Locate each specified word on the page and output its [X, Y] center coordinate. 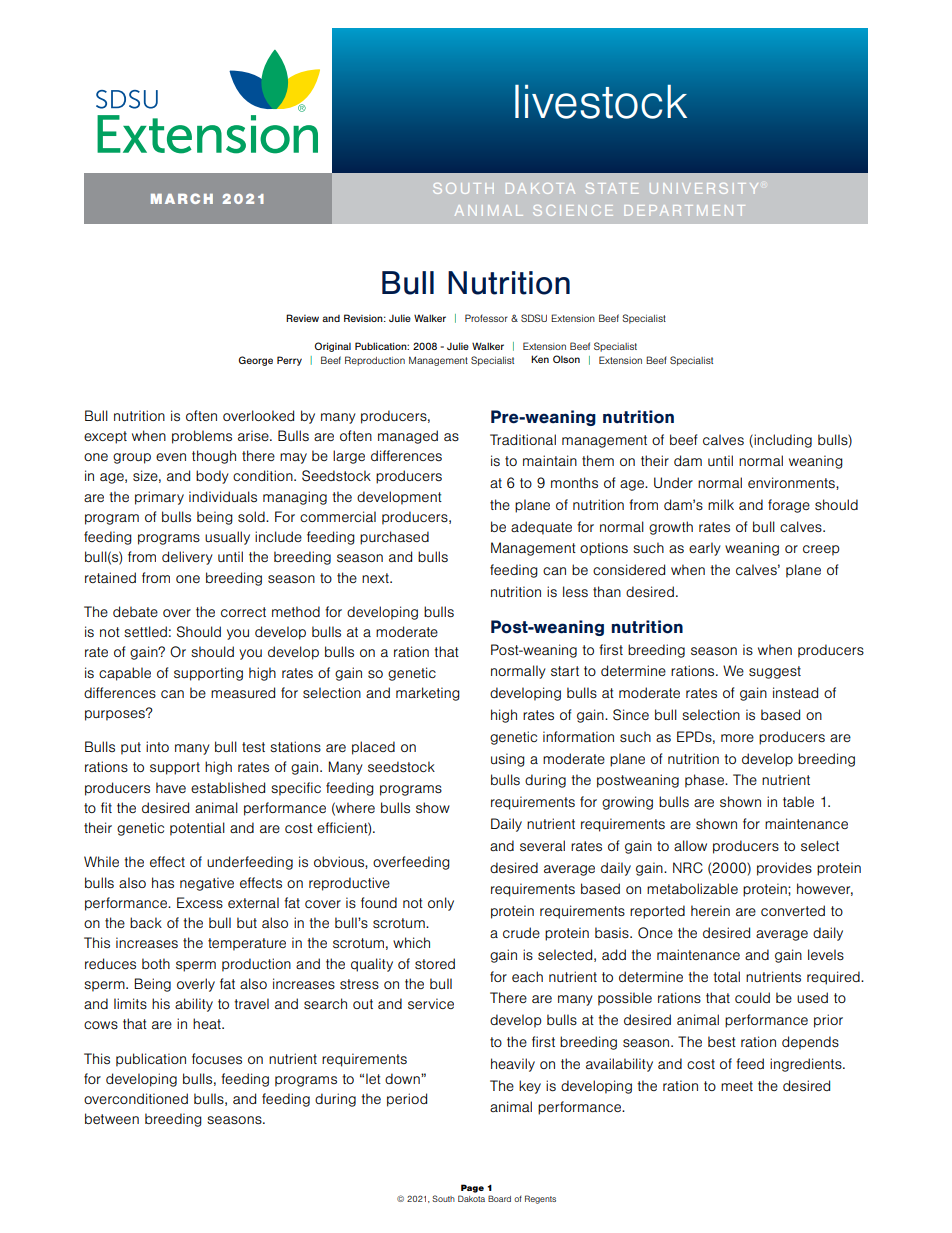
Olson [566, 359]
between [112, 1118]
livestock [601, 101]
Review [302, 318]
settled [145, 632]
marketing [428, 694]
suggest [775, 672]
